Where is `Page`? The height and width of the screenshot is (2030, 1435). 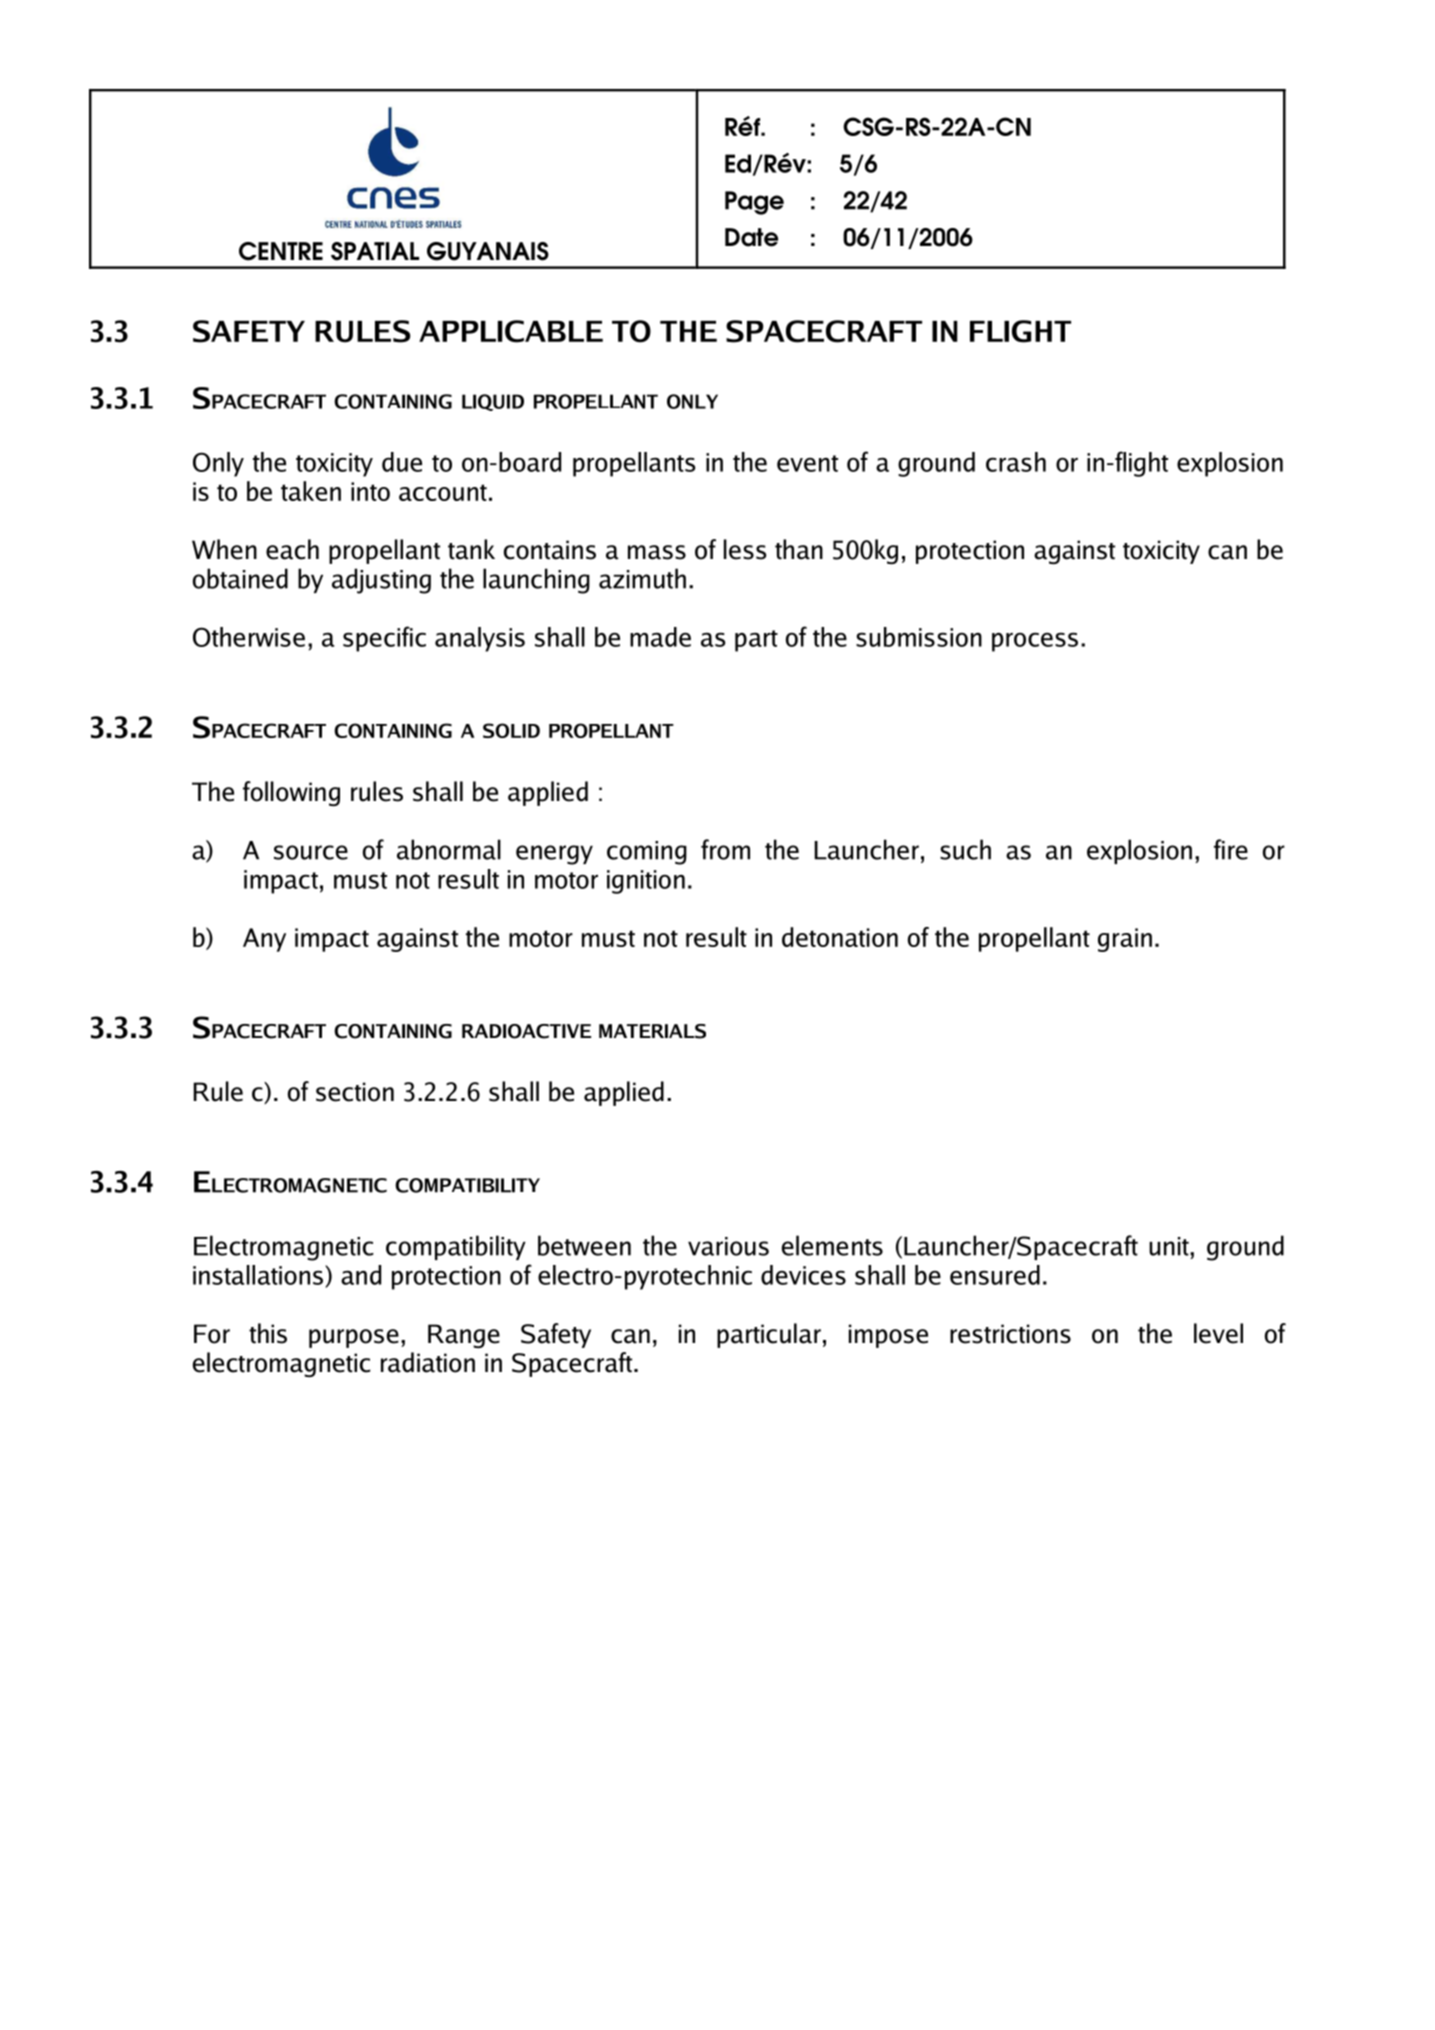
Page is located at coordinates (754, 203).
